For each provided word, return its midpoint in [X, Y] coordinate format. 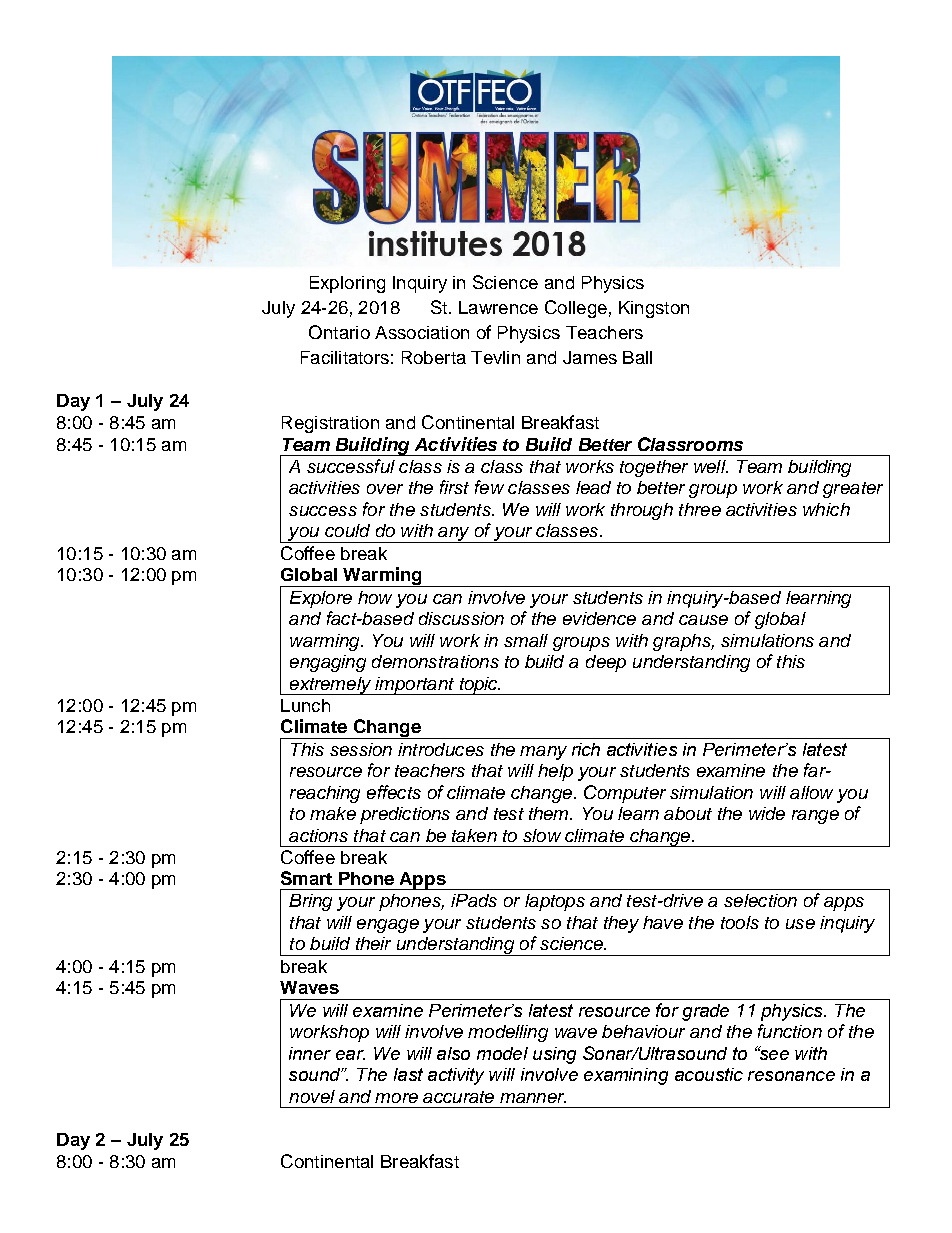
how [375, 597]
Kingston [654, 309]
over [385, 489]
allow [811, 792]
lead [593, 487]
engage [388, 926]
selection [760, 900]
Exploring [347, 284]
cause [703, 620]
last [408, 1074]
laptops [555, 902]
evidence [599, 618]
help [555, 772]
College [576, 309]
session [361, 749]
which [826, 509]
